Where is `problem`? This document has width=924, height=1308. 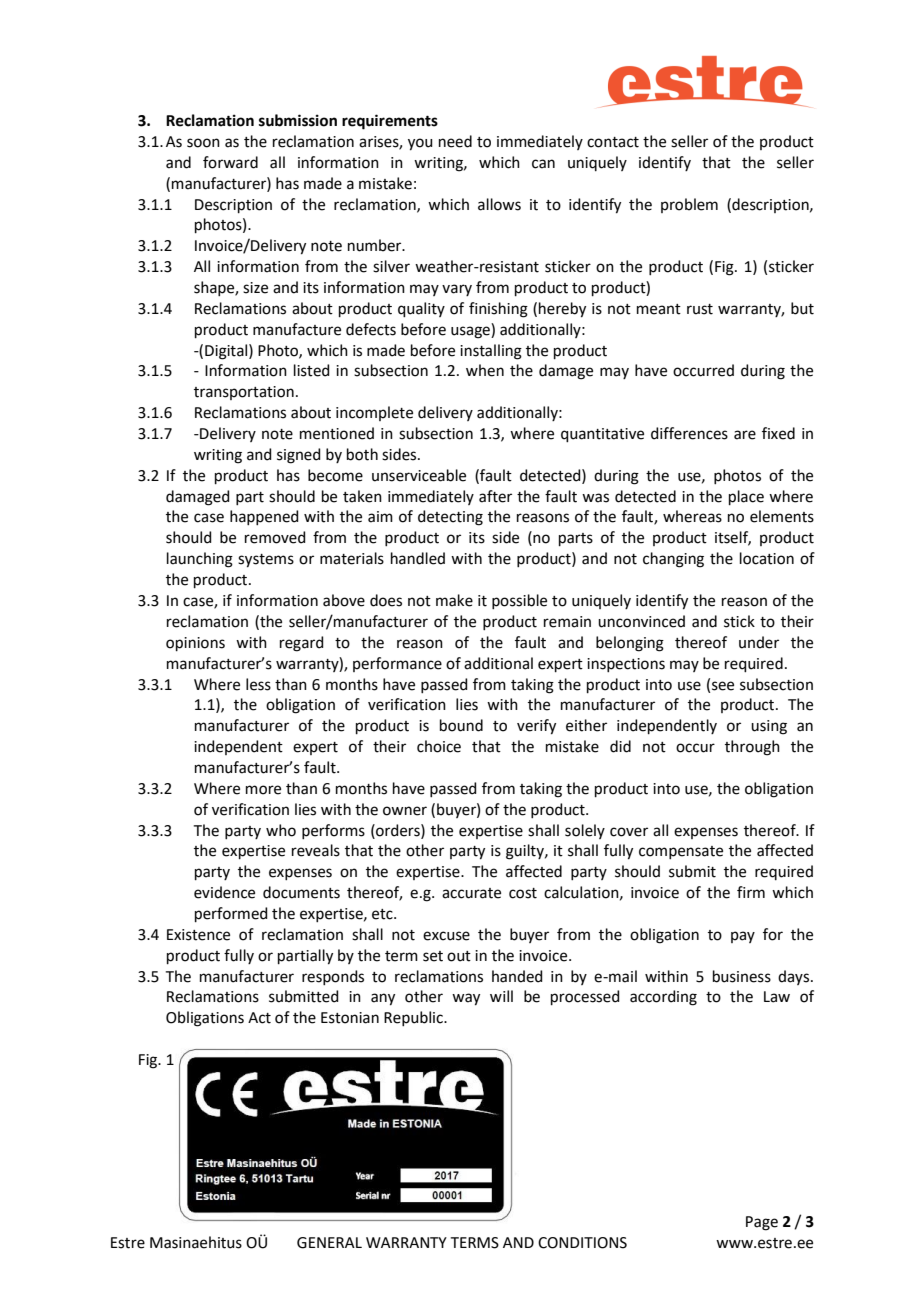 problem is located at coordinates (689, 205).
